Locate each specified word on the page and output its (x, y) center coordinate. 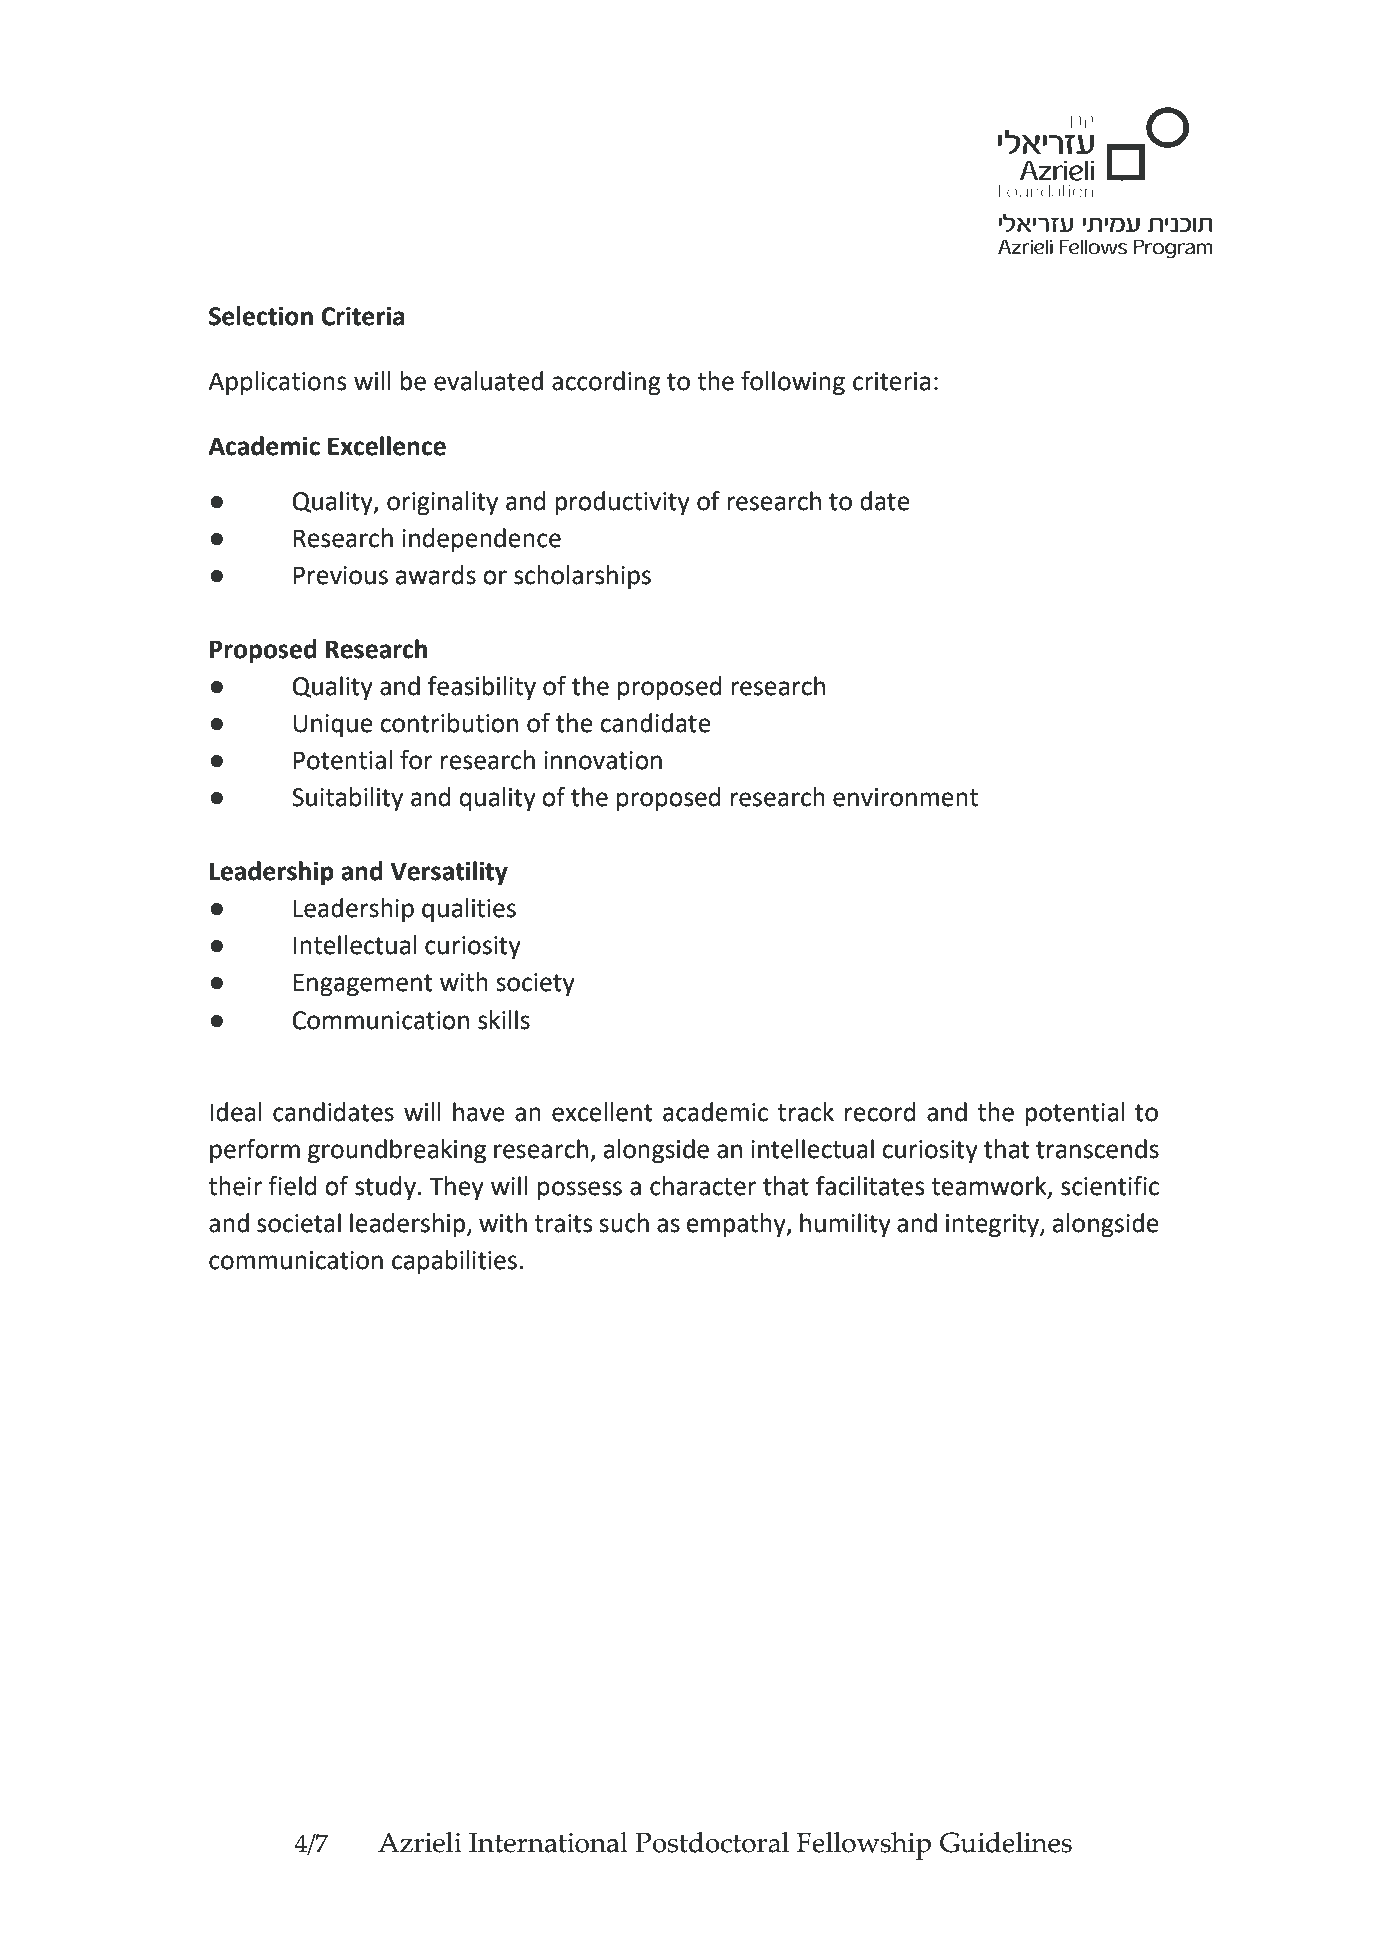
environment (905, 797)
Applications (277, 383)
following (793, 383)
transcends (1097, 1149)
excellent (602, 1112)
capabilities (454, 1262)
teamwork (990, 1187)
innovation (603, 760)
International (548, 1842)
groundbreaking (397, 1151)
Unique (333, 726)
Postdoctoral (712, 1842)
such (624, 1223)
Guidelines (1006, 1842)
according (606, 383)
